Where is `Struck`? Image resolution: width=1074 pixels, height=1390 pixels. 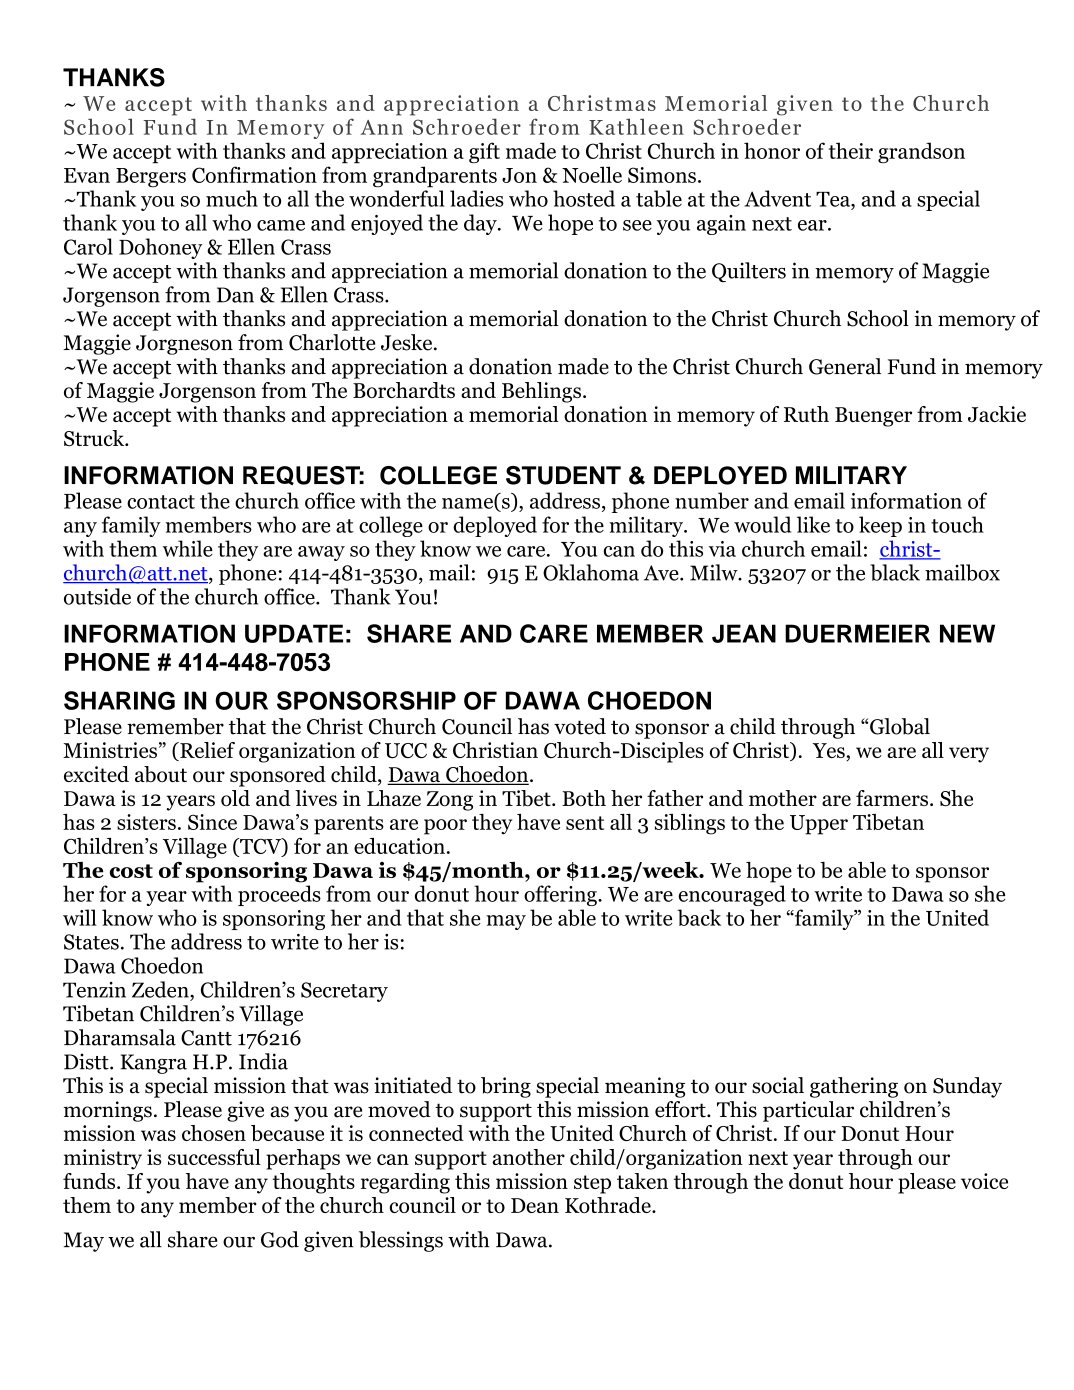 Struck is located at coordinates (95, 438).
